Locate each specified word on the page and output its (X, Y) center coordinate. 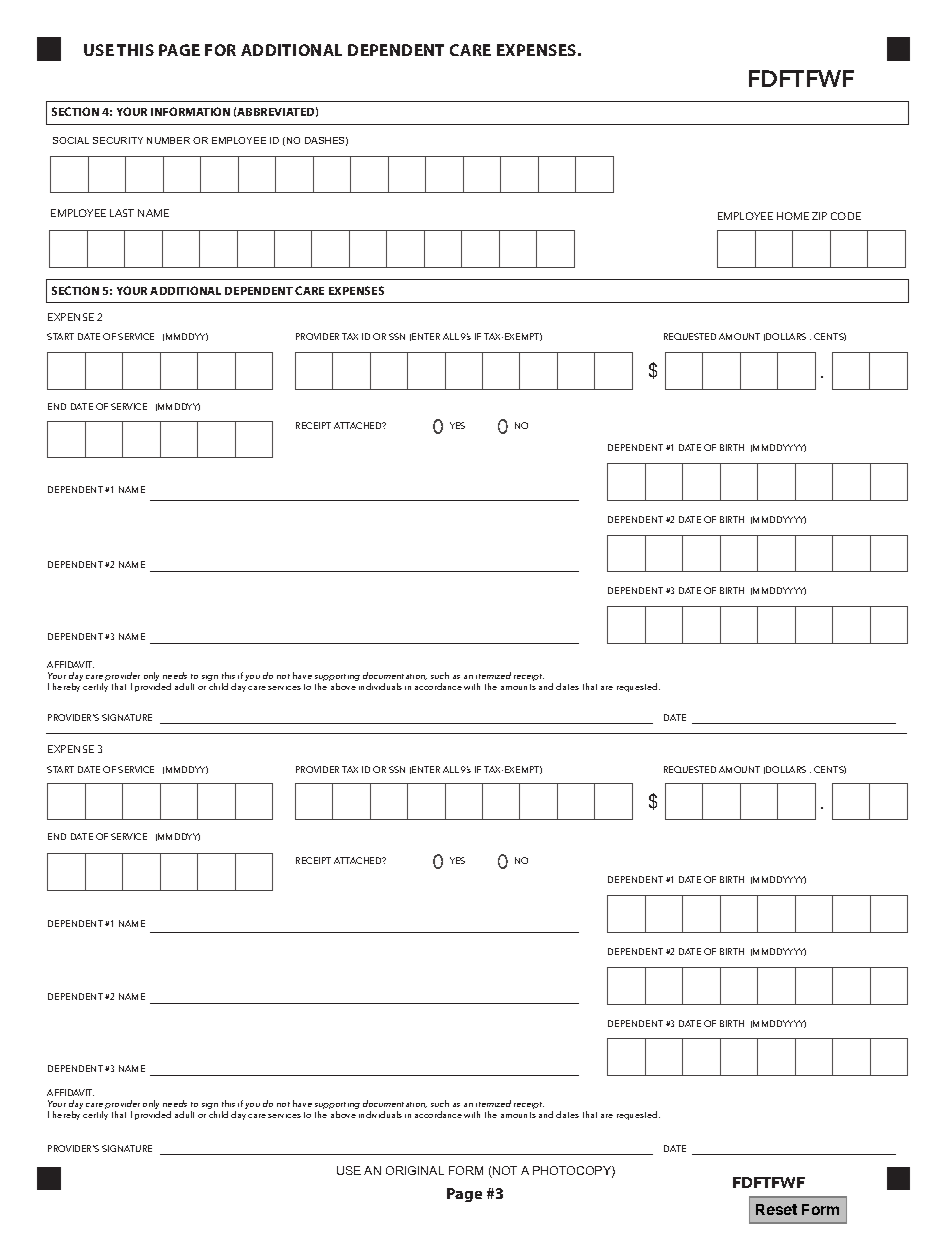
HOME (793, 216)
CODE (846, 216)
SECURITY (118, 140)
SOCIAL (71, 140)
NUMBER (168, 140)
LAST (122, 213)
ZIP (819, 216)
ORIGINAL (415, 1170)
